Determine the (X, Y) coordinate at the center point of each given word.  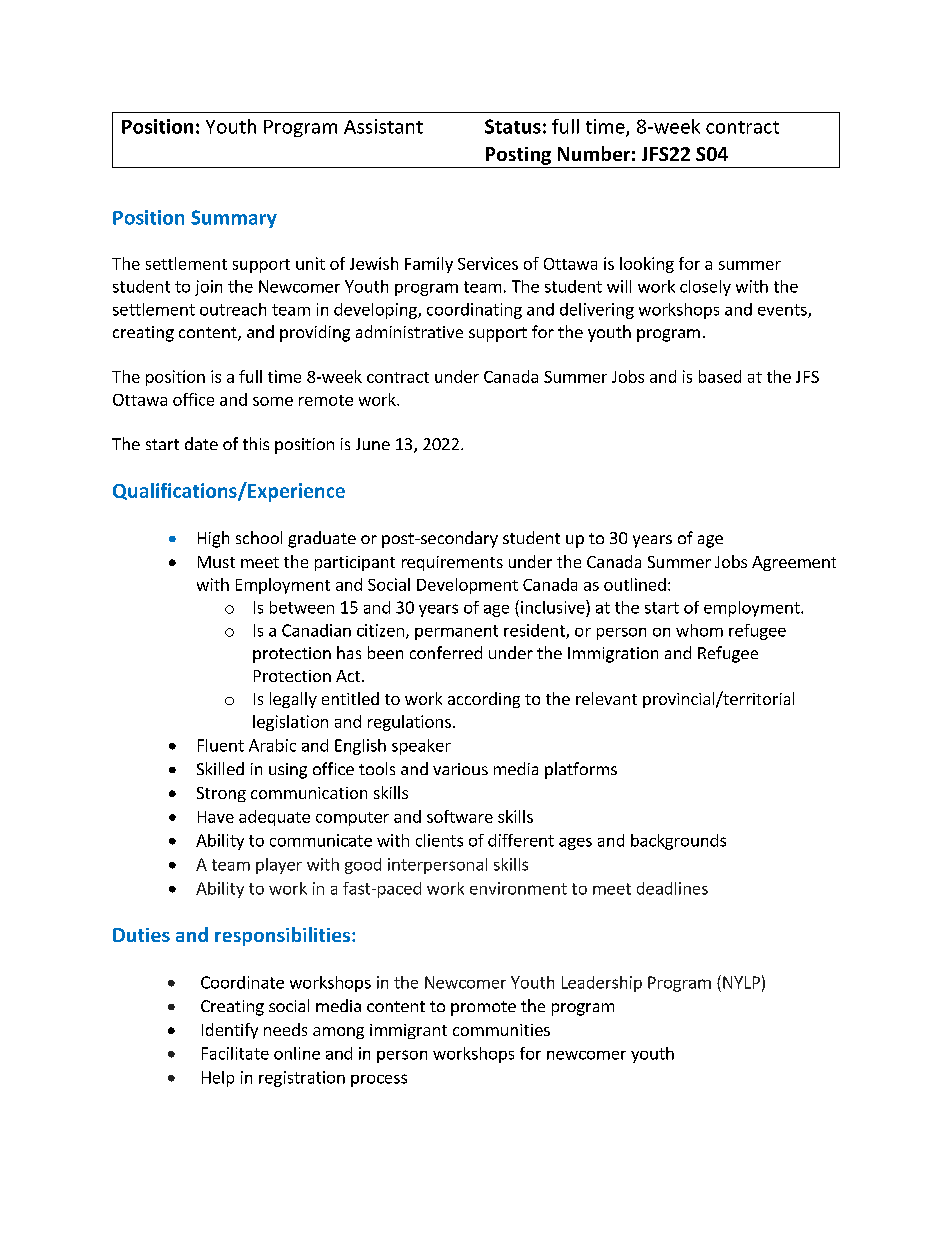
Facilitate (235, 1053)
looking (647, 265)
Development (467, 586)
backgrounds (678, 842)
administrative (409, 331)
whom (699, 630)
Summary (234, 219)
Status (513, 126)
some (273, 401)
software (460, 816)
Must (216, 562)
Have (216, 817)
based (720, 376)
